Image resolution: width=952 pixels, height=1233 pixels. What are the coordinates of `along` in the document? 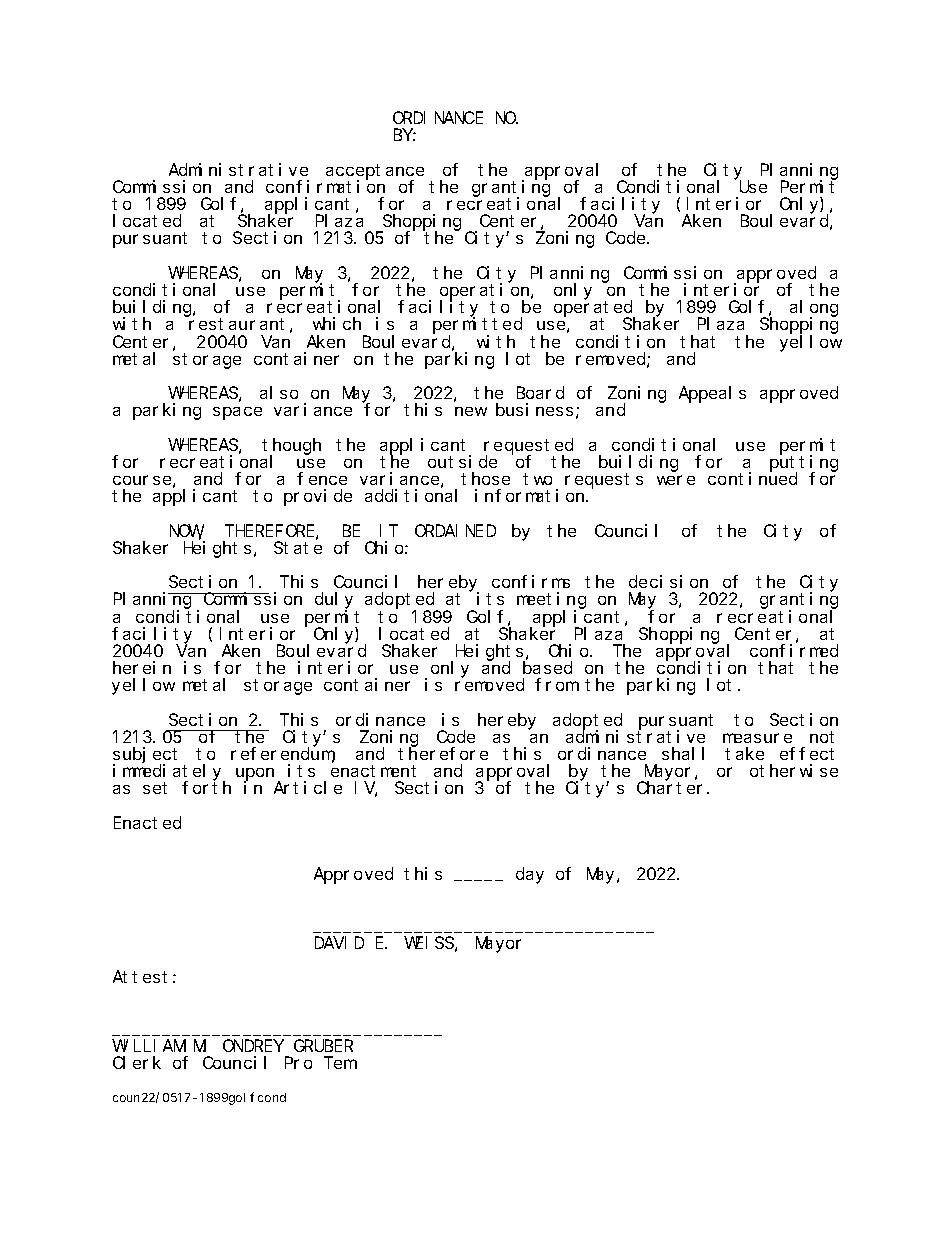 It's located at (814, 309).
